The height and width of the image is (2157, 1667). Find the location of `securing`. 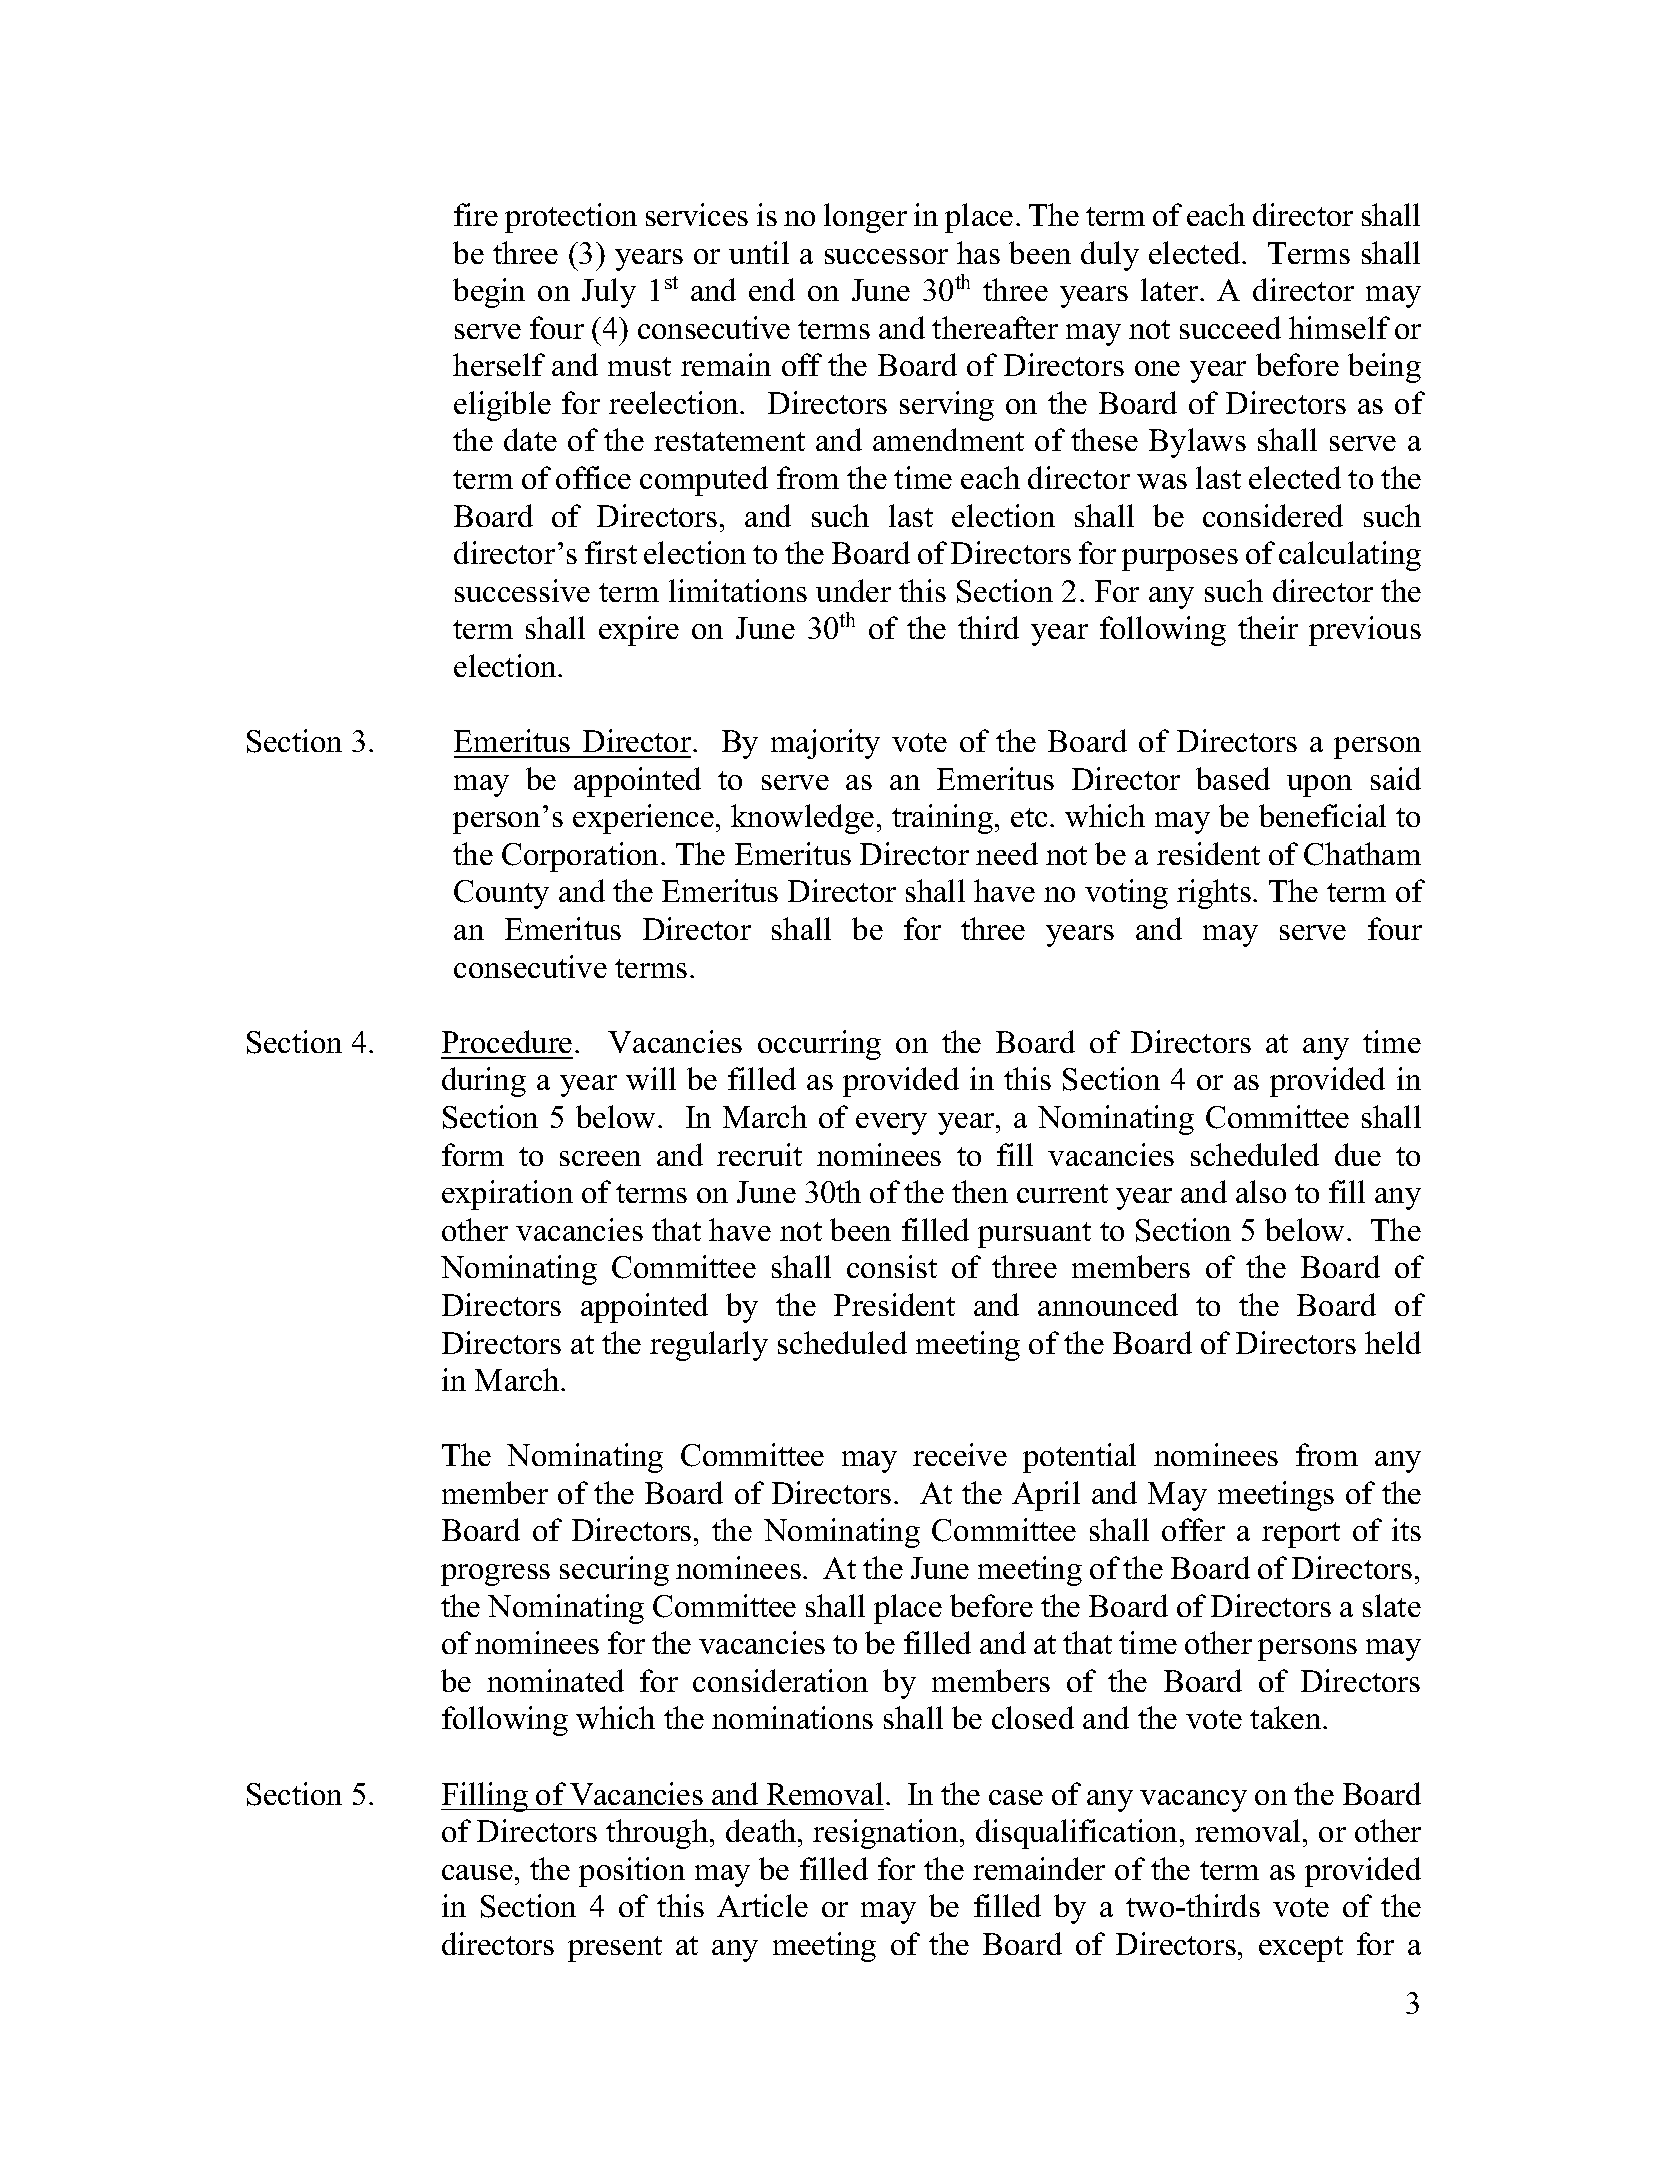

securing is located at coordinates (614, 1571).
